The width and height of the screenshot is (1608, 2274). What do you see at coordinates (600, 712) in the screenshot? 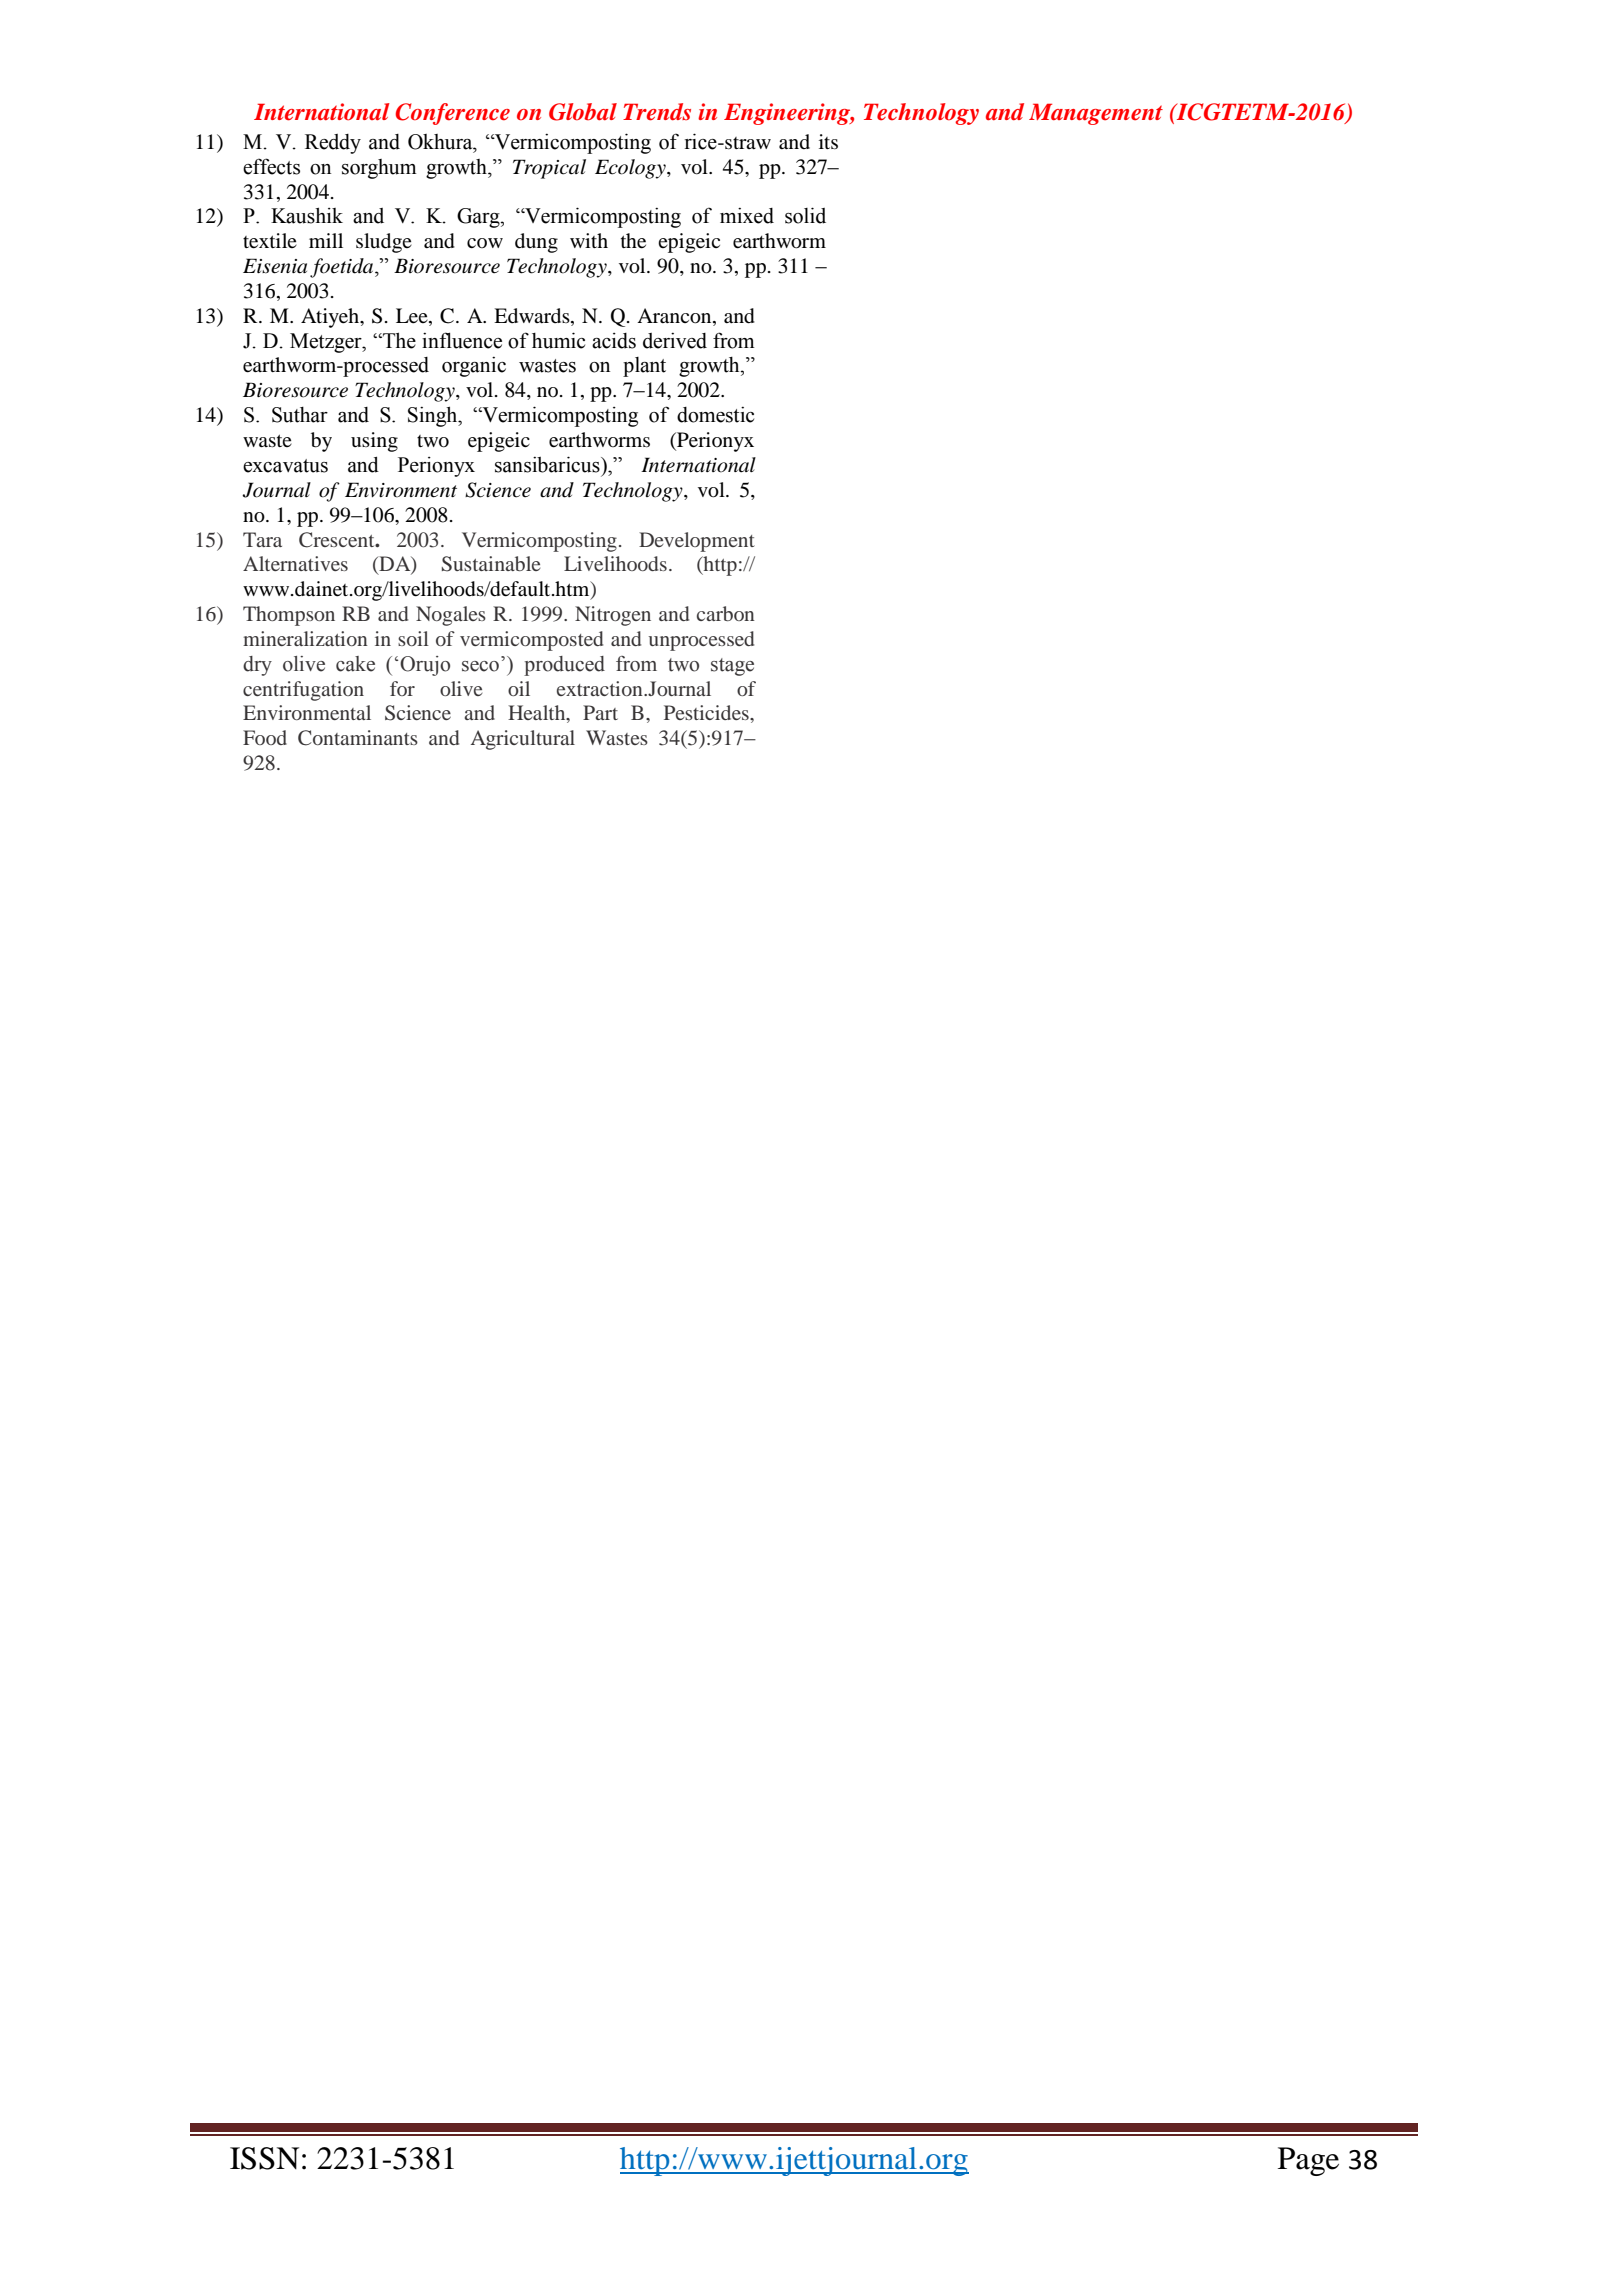
I see `Part` at bounding box center [600, 712].
